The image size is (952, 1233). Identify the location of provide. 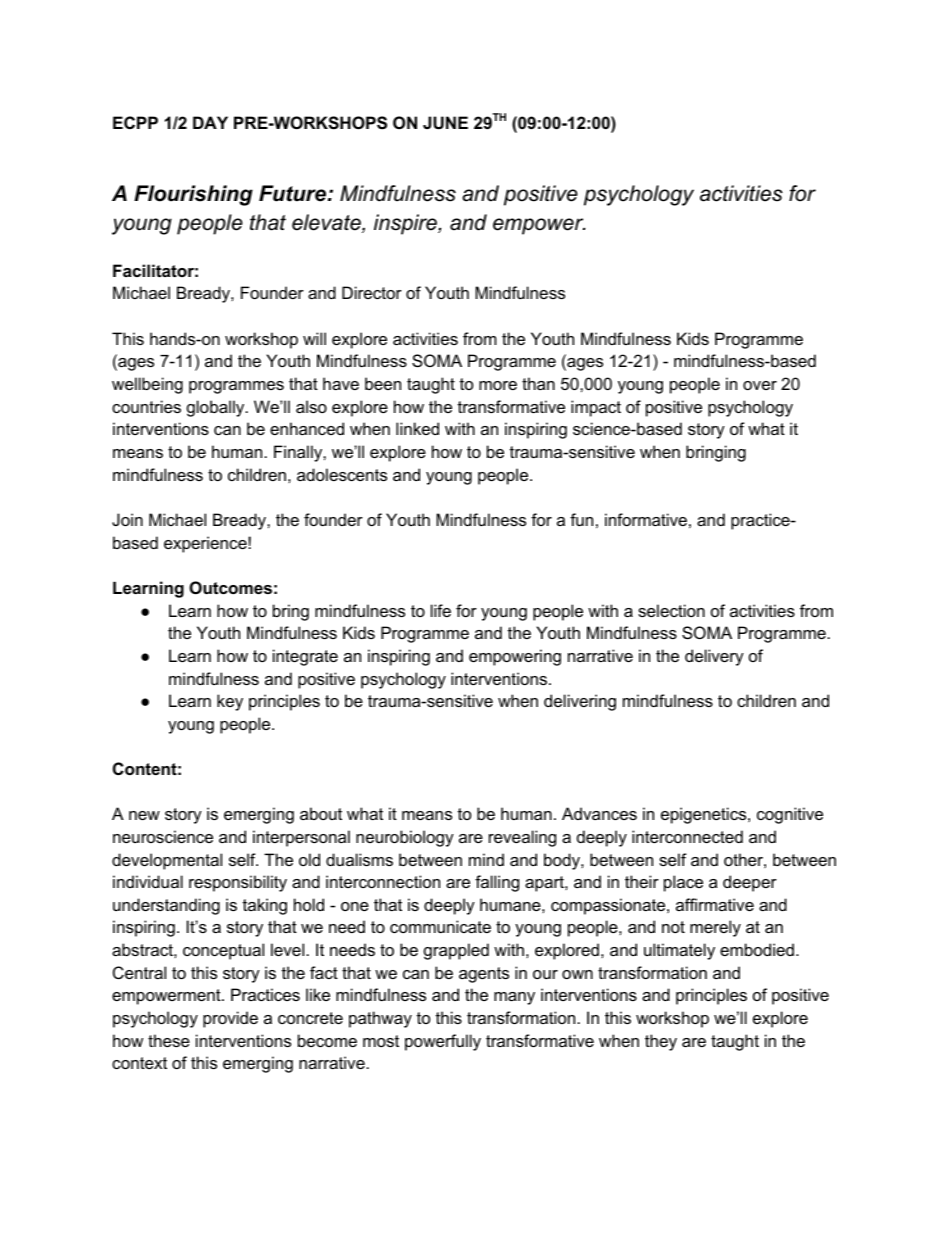
(230, 1019).
